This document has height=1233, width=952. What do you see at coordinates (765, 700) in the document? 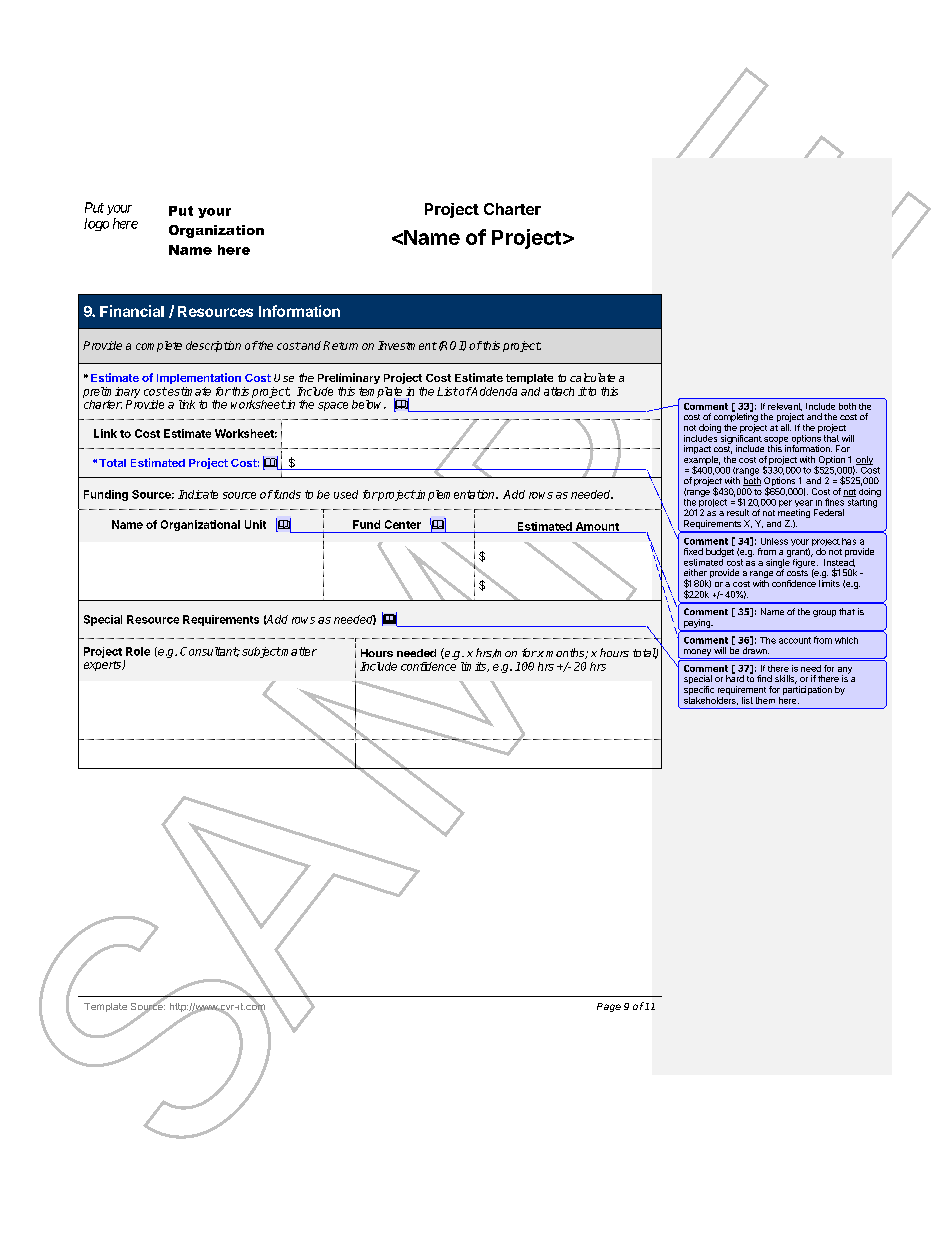
I see `them` at bounding box center [765, 700].
